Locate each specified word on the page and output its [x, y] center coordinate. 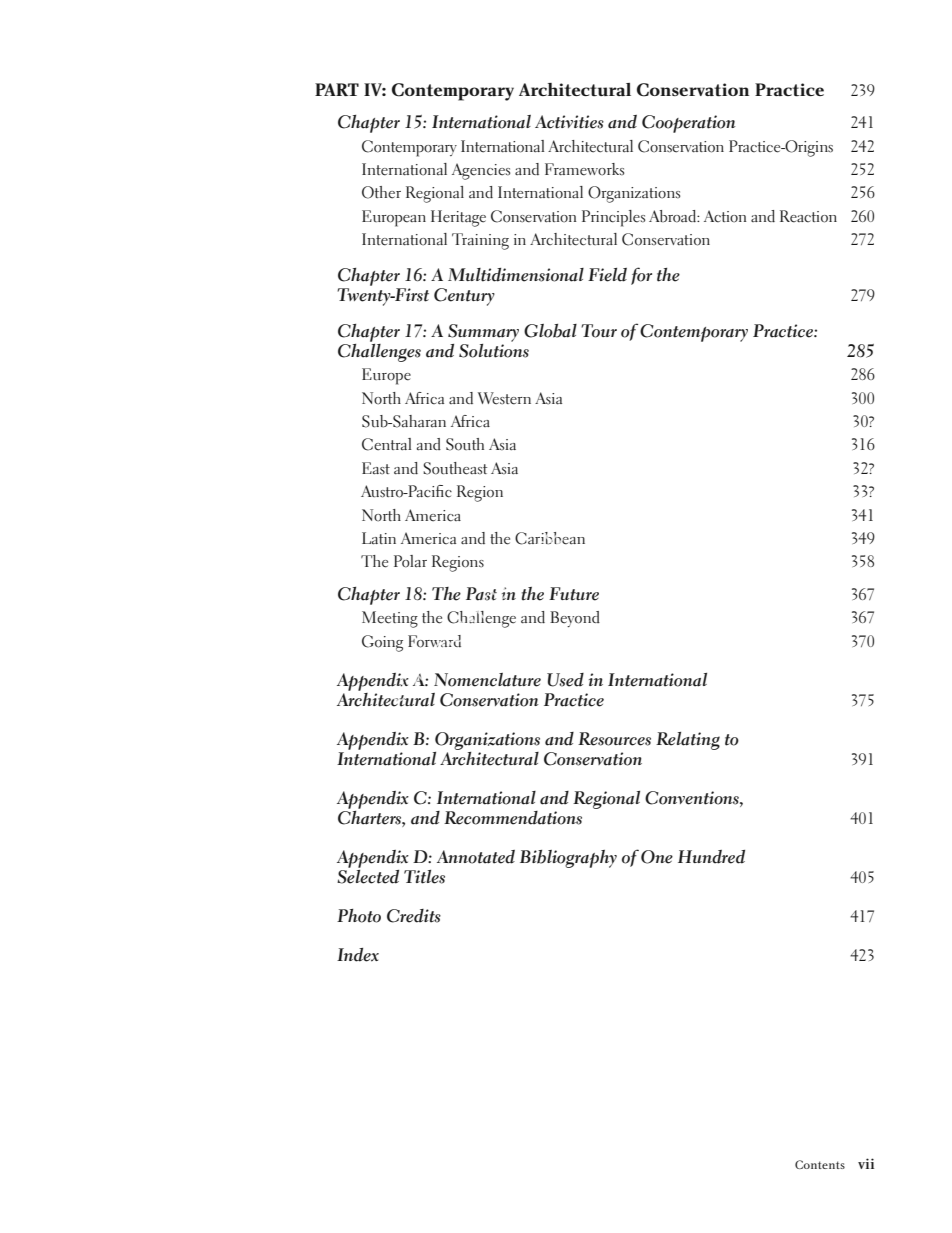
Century [464, 297]
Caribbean [550, 538]
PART [337, 89]
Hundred [711, 857]
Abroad [673, 216]
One [657, 857]
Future [574, 594]
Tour [599, 331]
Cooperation [689, 124]
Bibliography [568, 859]
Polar [410, 561]
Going [382, 643]
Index [358, 955]
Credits [414, 916]
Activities [569, 122]
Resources [614, 739]
